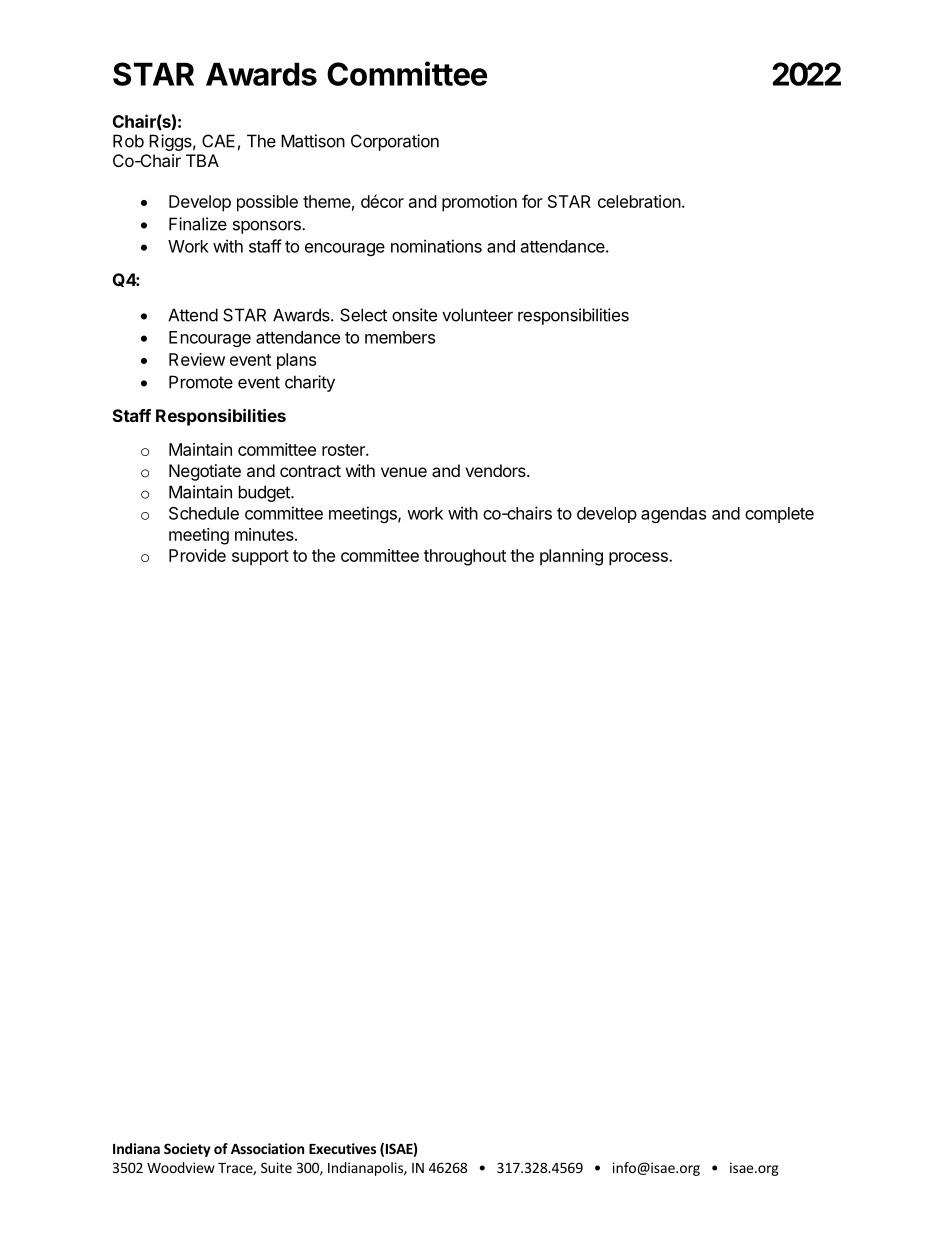  What do you see at coordinates (202, 160) in the screenshot?
I see `TBA` at bounding box center [202, 160].
